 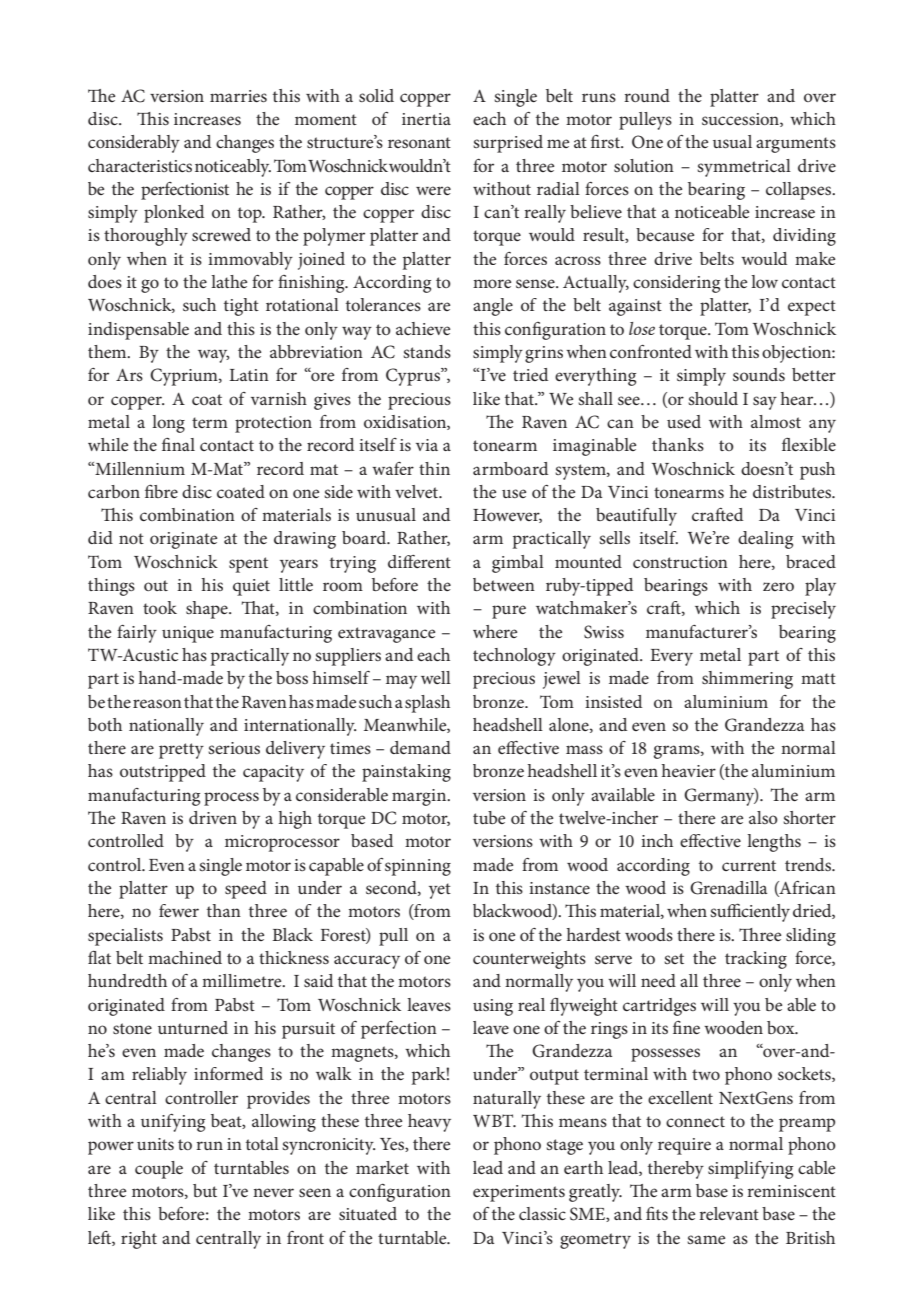 I want to click on couple, so click(x=159, y=1170).
